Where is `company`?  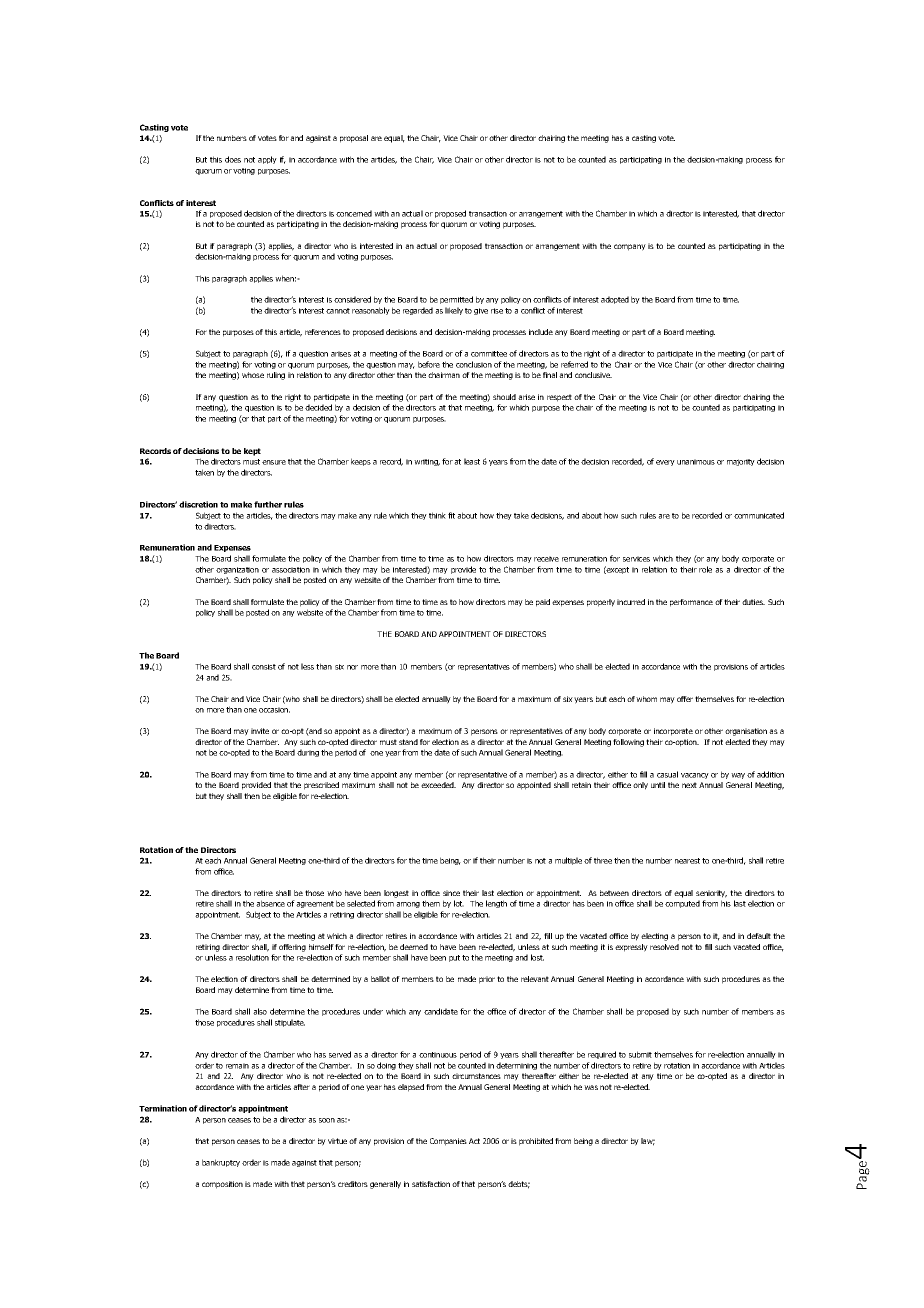 company is located at coordinates (630, 247).
